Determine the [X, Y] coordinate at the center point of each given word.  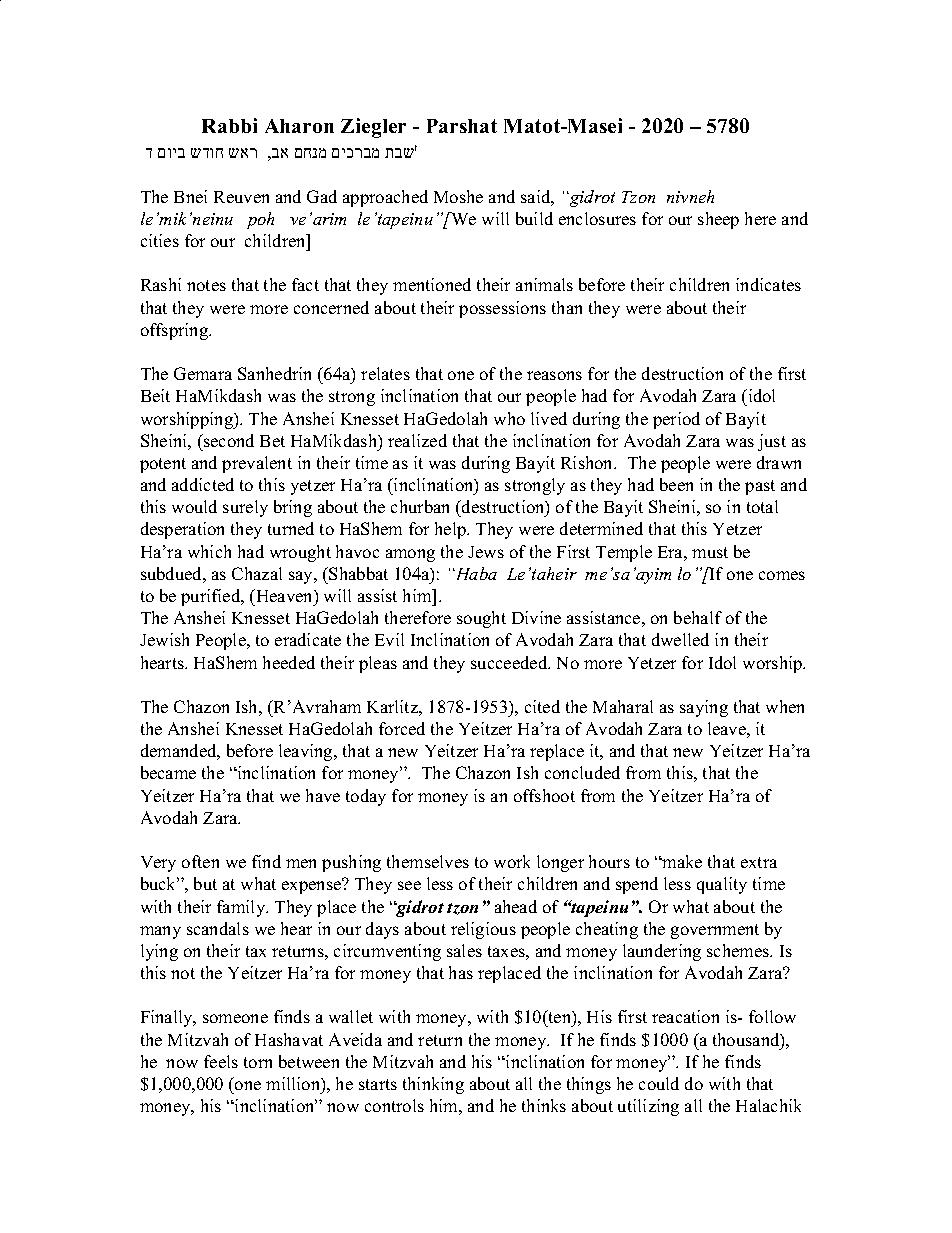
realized [417, 440]
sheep [718, 220]
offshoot [544, 795]
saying [704, 708]
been [676, 484]
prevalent [257, 464]
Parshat [462, 126]
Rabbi [229, 125]
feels [221, 1061]
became [168, 772]
